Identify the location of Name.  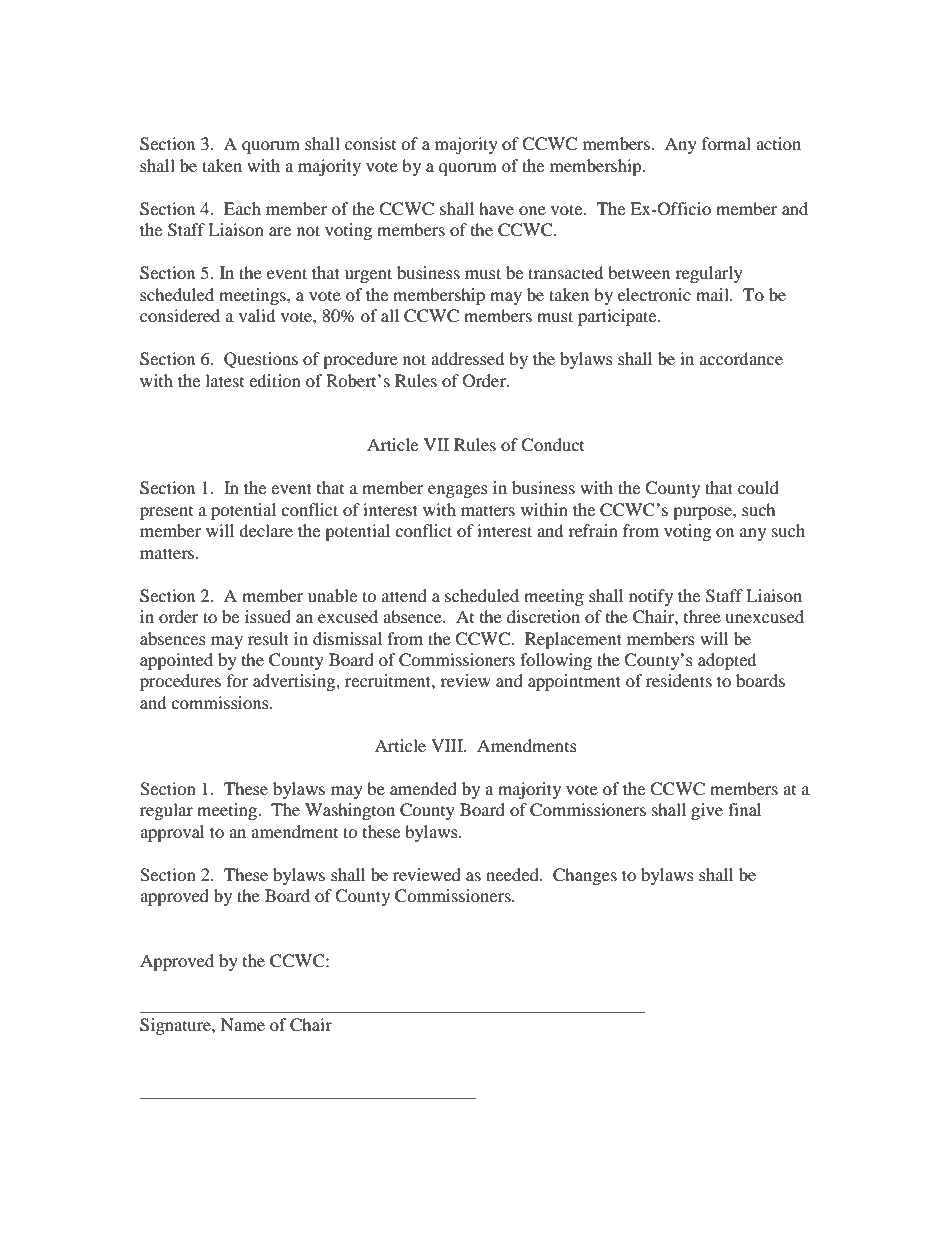
(243, 1024).
